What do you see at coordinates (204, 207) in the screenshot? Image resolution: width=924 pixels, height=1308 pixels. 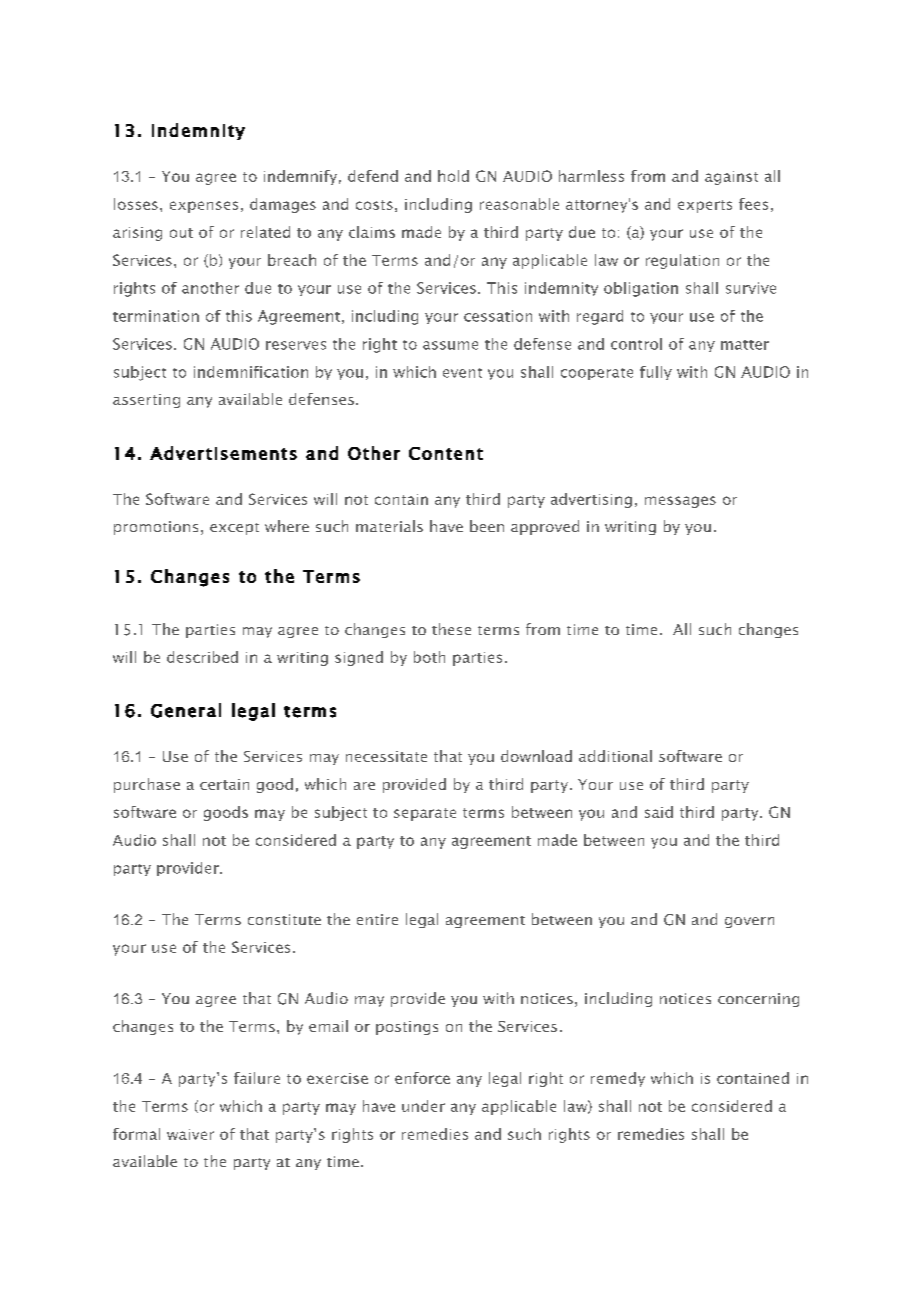 I see `expenses` at bounding box center [204, 207].
